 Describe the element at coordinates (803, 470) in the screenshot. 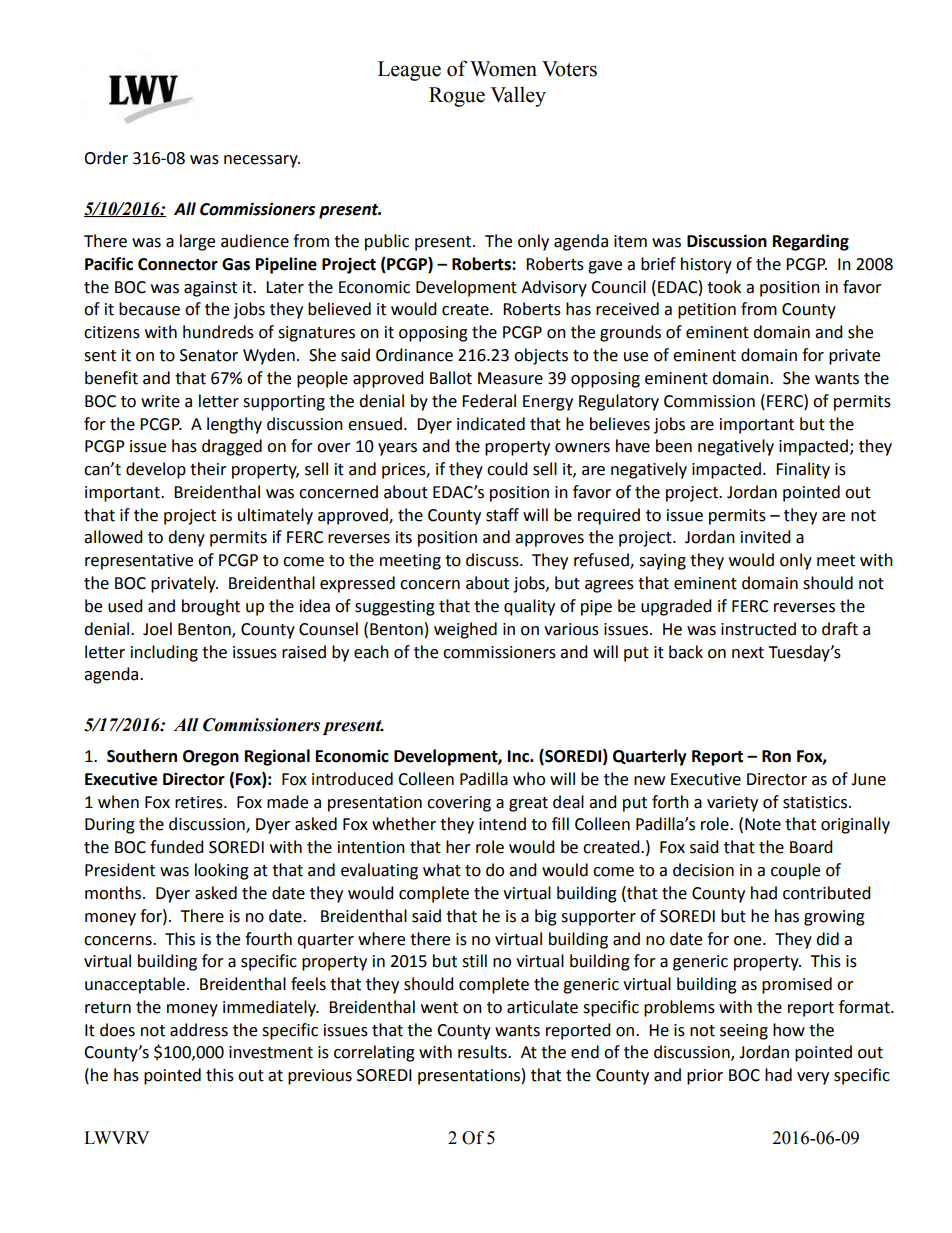

I see `Finality` at that location.
